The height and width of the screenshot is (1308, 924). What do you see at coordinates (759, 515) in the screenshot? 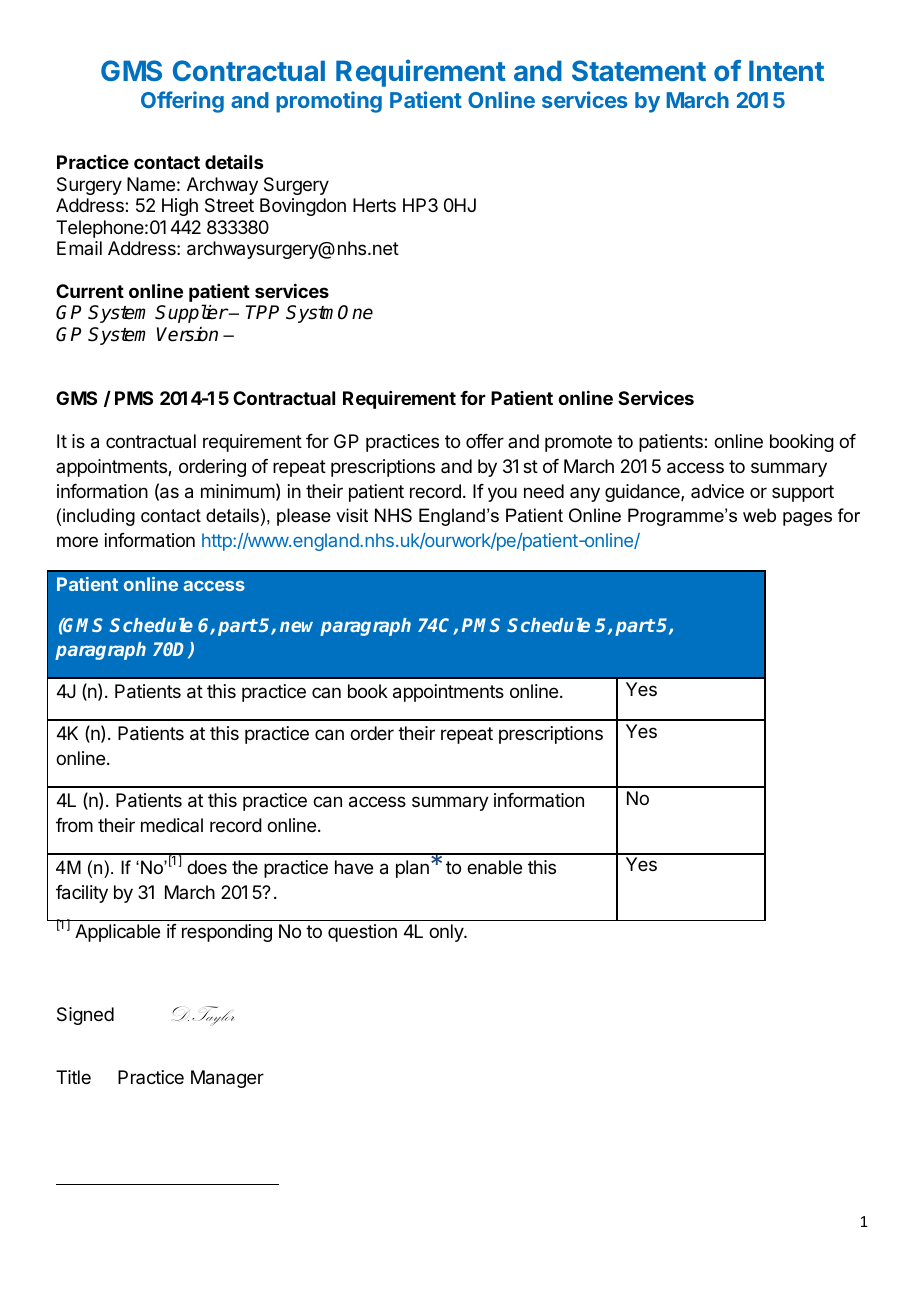
I see `web` at bounding box center [759, 515].
